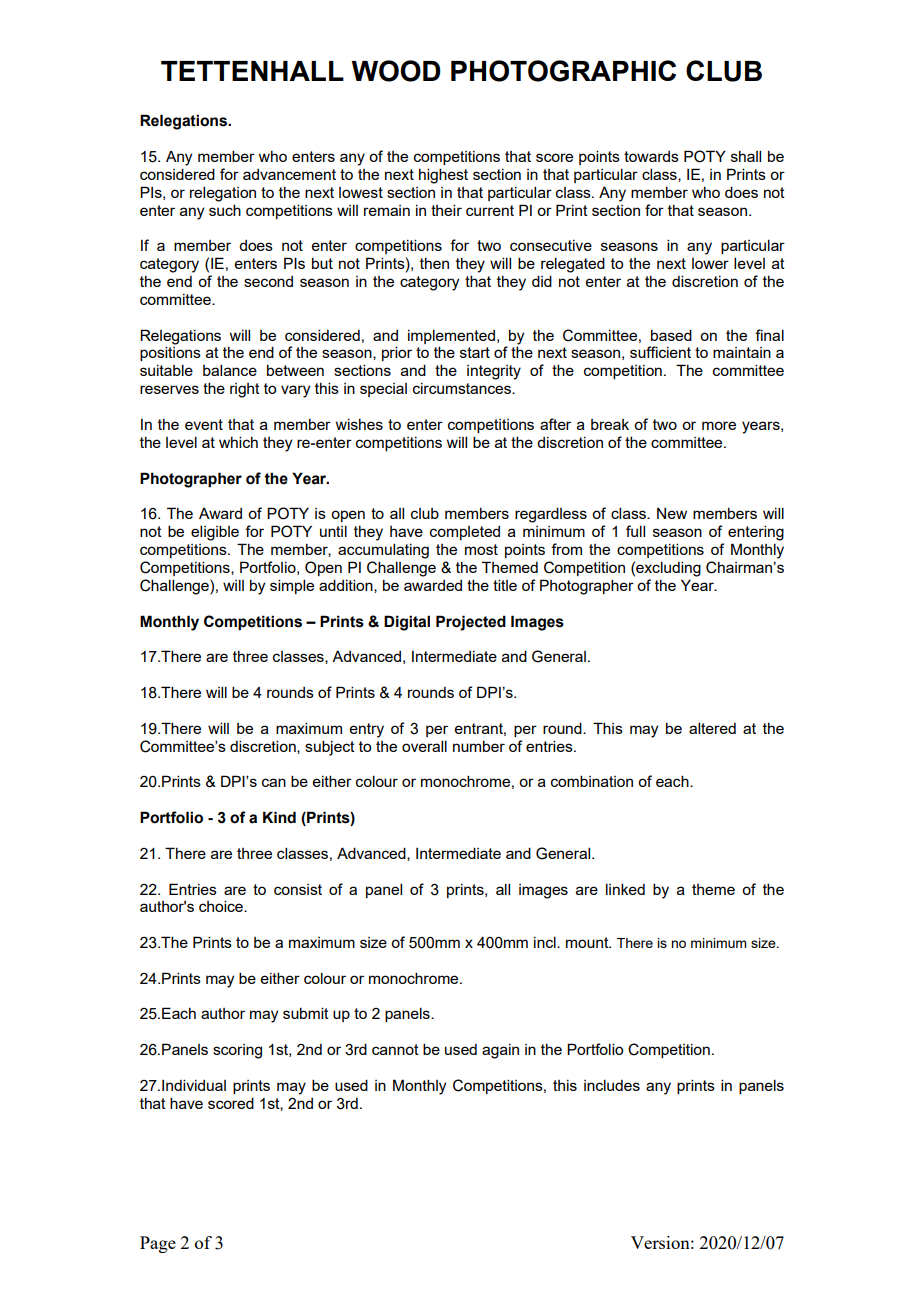  I want to click on simple, so click(292, 586).
